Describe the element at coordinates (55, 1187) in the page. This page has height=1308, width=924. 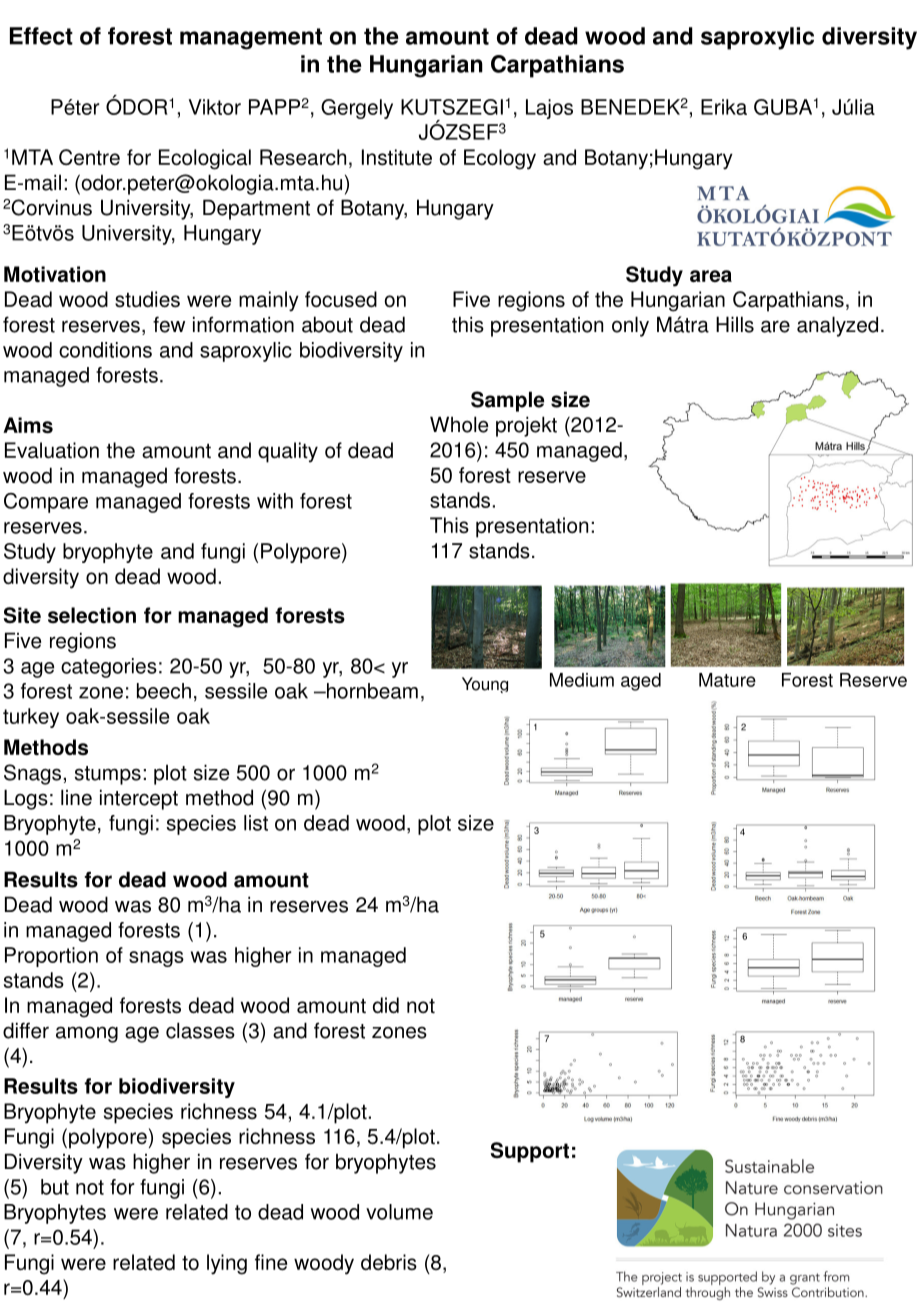
I see `but` at that location.
